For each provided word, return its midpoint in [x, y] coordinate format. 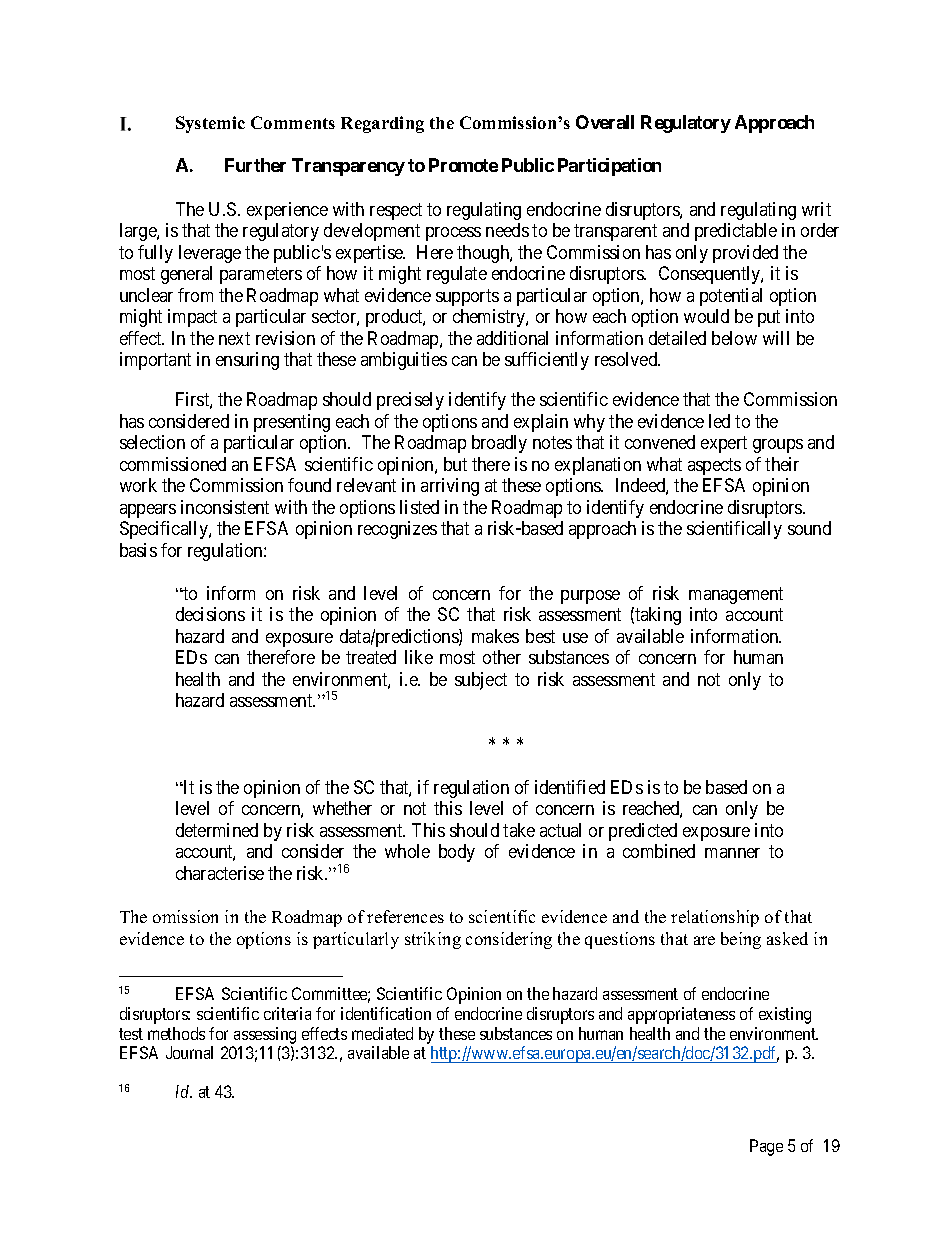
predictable [736, 232]
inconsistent [225, 507]
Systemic [210, 124]
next [234, 338]
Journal [189, 1052]
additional [512, 338]
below [734, 338]
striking [433, 940]
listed [419, 507]
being [741, 940]
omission [185, 916]
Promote [463, 165]
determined [217, 830]
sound [809, 528]
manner [732, 853]
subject [481, 681]
